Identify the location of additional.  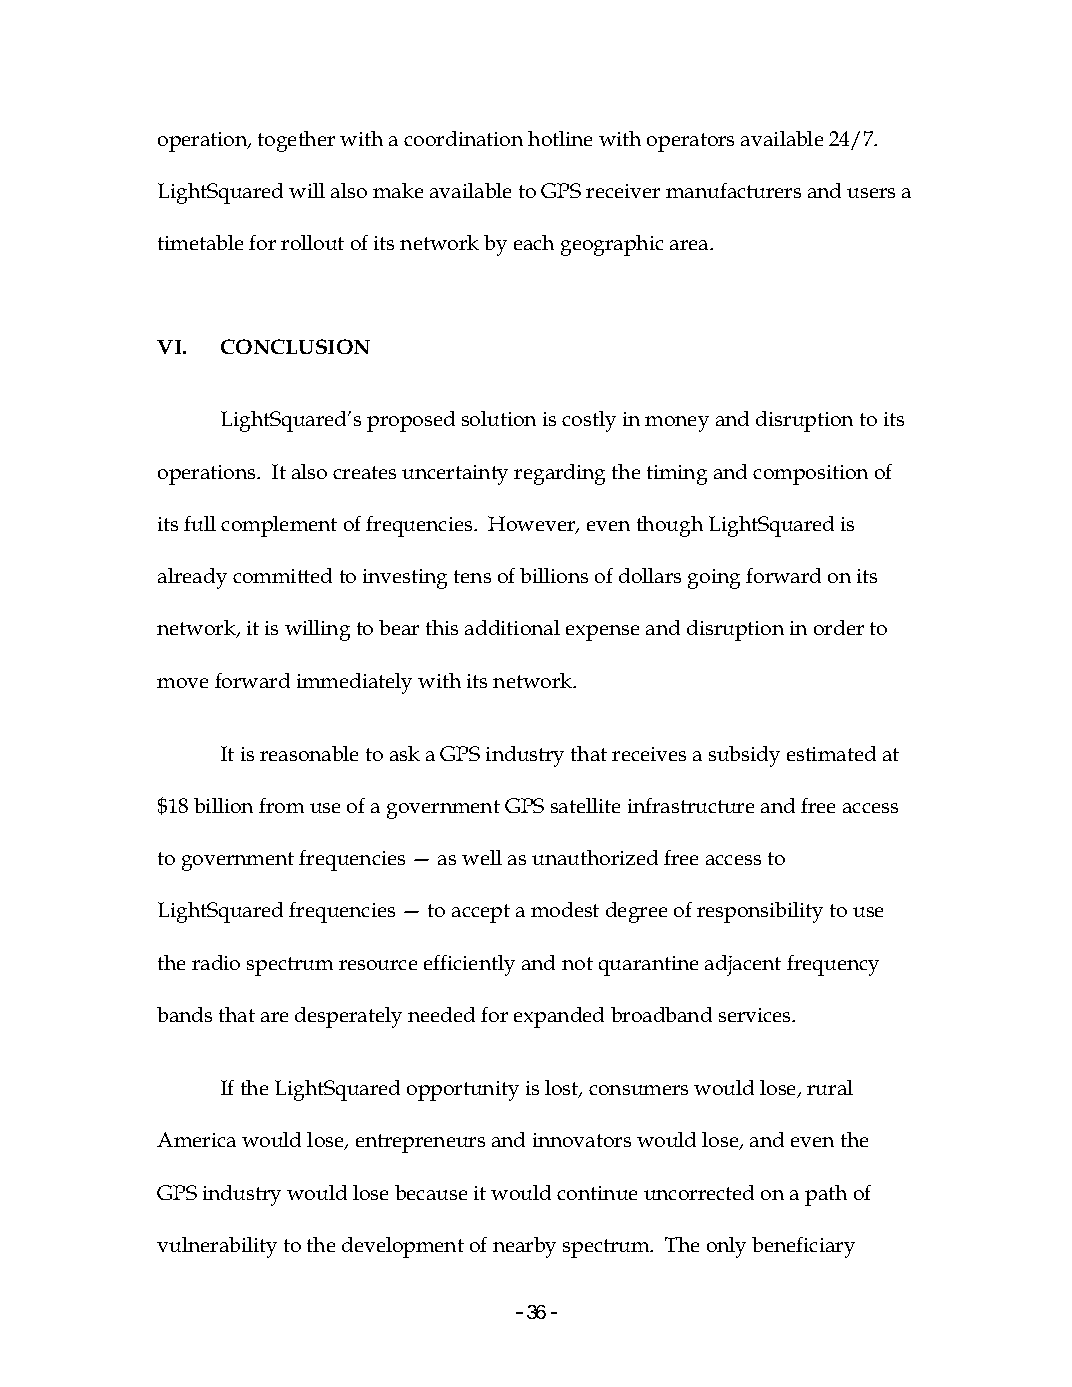
(512, 627).
